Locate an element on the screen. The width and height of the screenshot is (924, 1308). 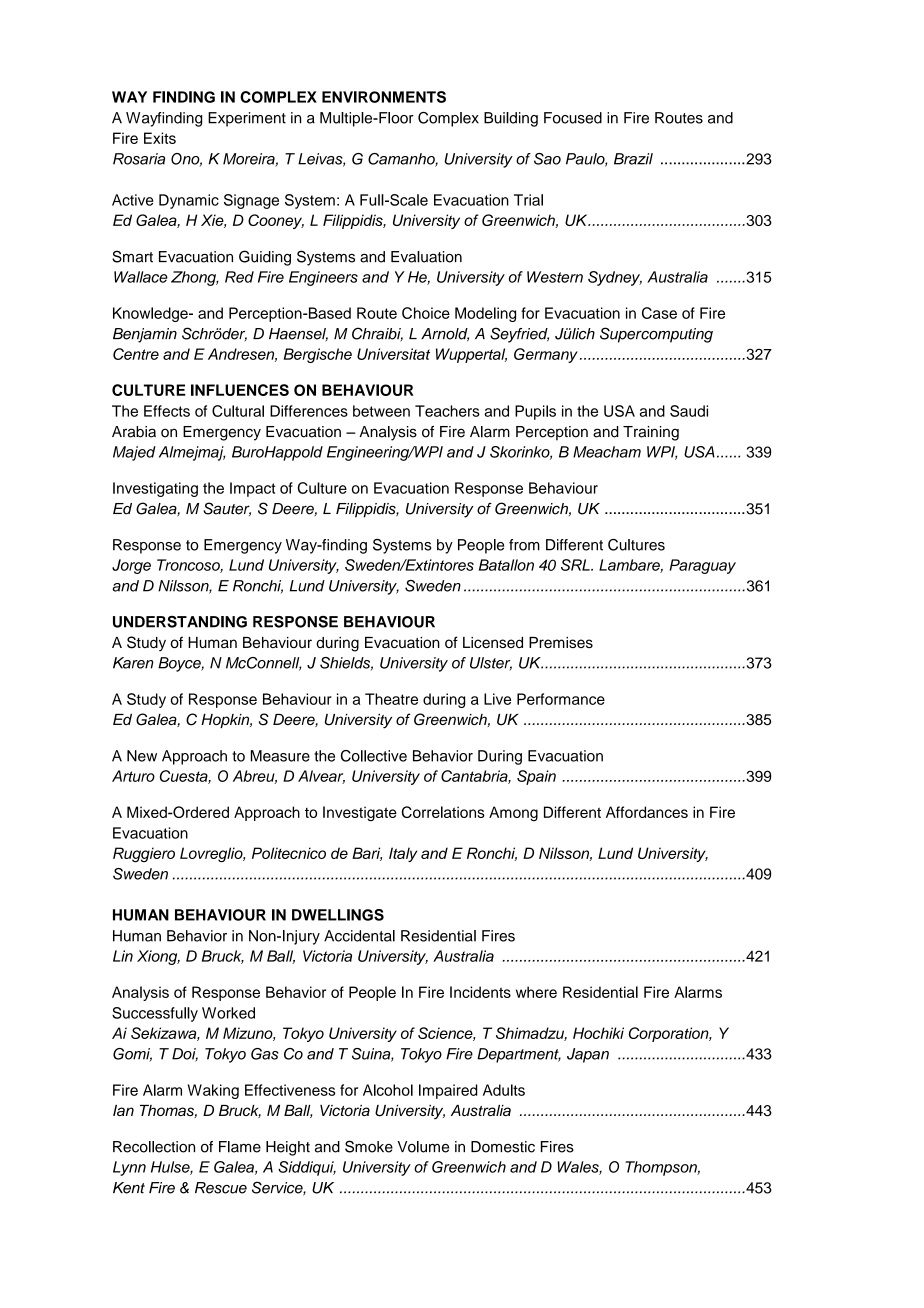
ENVIRONMENTS is located at coordinates (384, 97).
